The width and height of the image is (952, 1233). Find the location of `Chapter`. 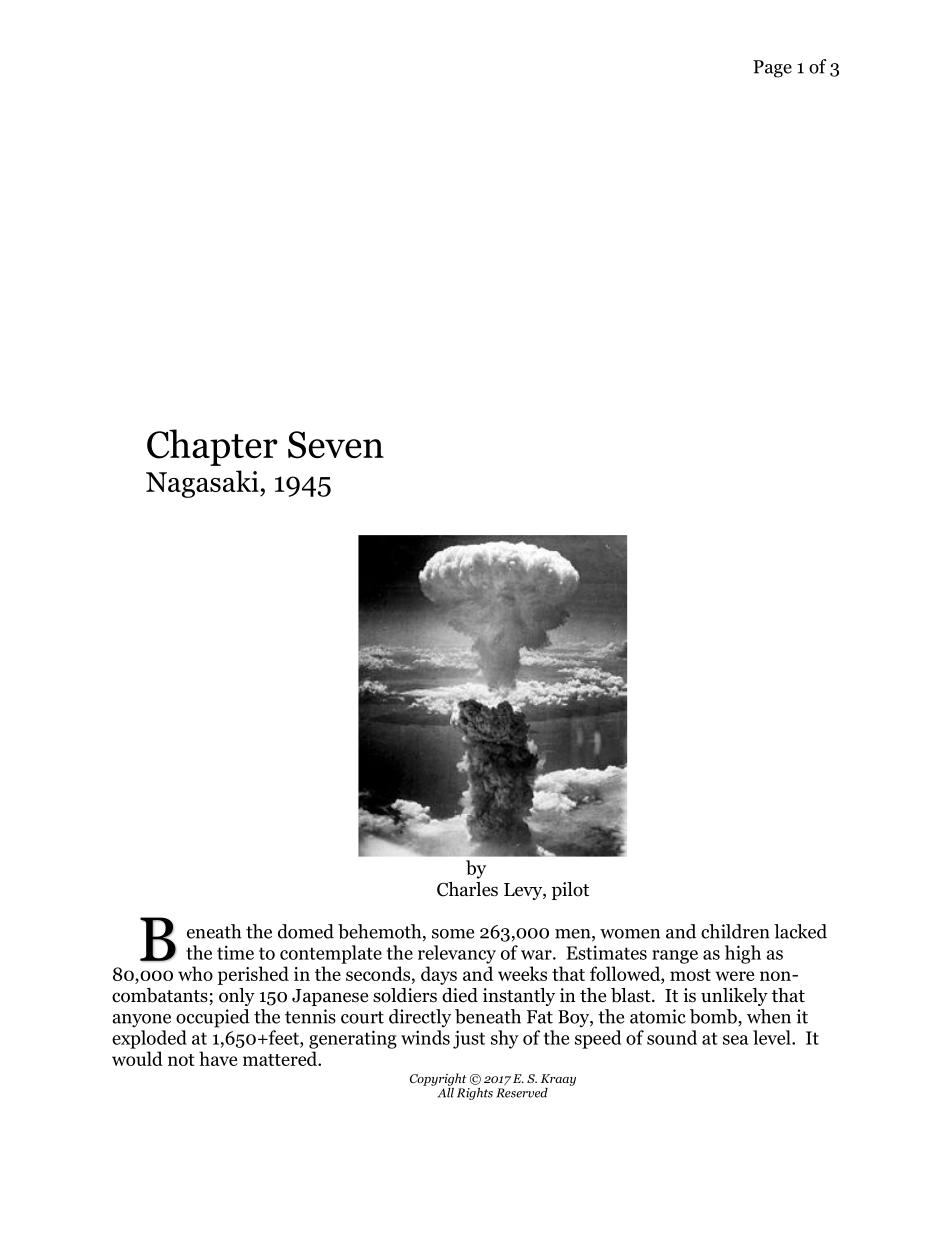

Chapter is located at coordinates (212, 447).
